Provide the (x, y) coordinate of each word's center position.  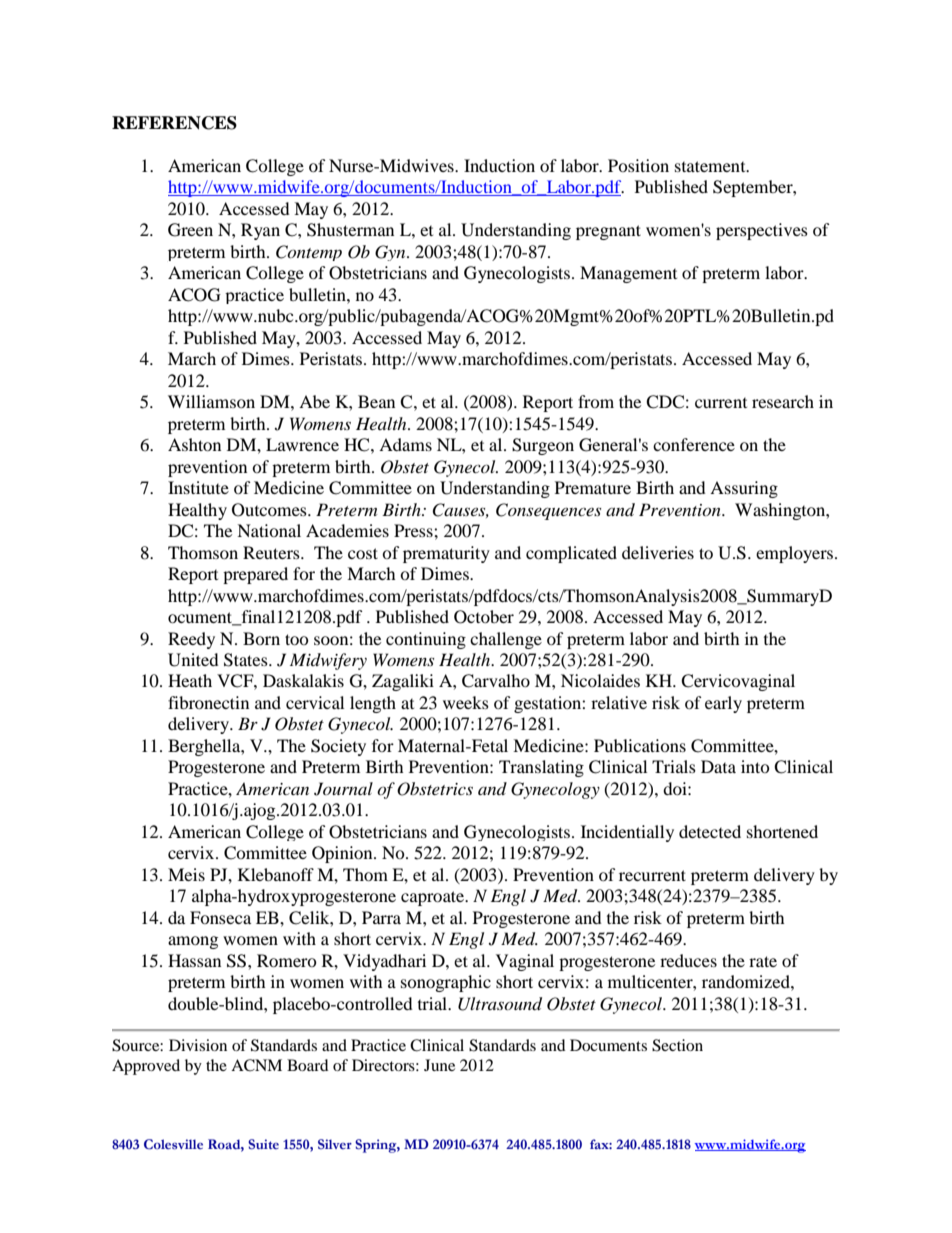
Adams (405, 444)
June (439, 1065)
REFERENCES (174, 123)
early (723, 704)
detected (710, 831)
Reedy (191, 640)
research (783, 401)
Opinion (343, 854)
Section (677, 1045)
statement (711, 166)
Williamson (211, 401)
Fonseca (220, 917)
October (484, 617)
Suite (263, 1144)
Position (638, 165)
